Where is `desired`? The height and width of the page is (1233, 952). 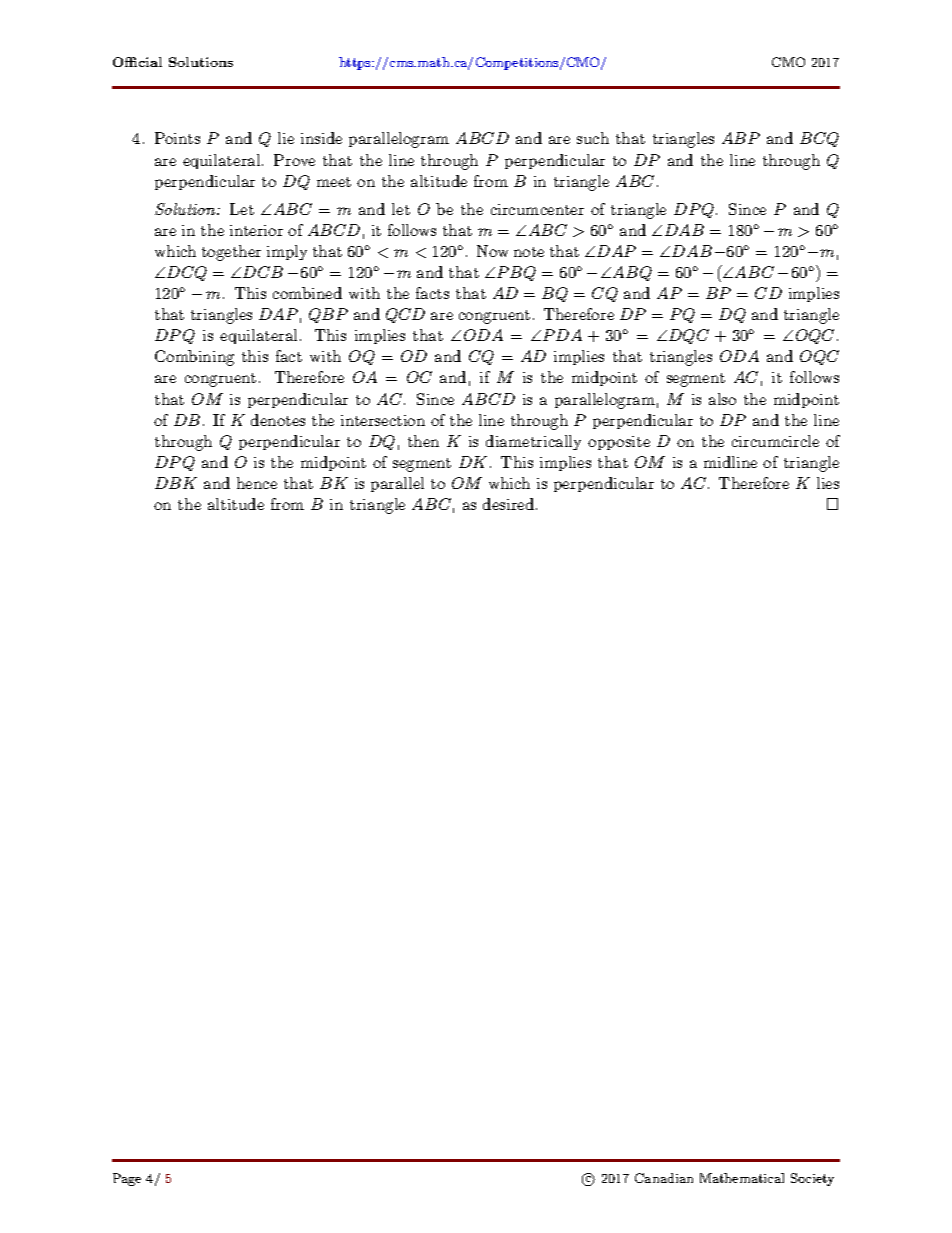 desired is located at coordinates (510, 504).
